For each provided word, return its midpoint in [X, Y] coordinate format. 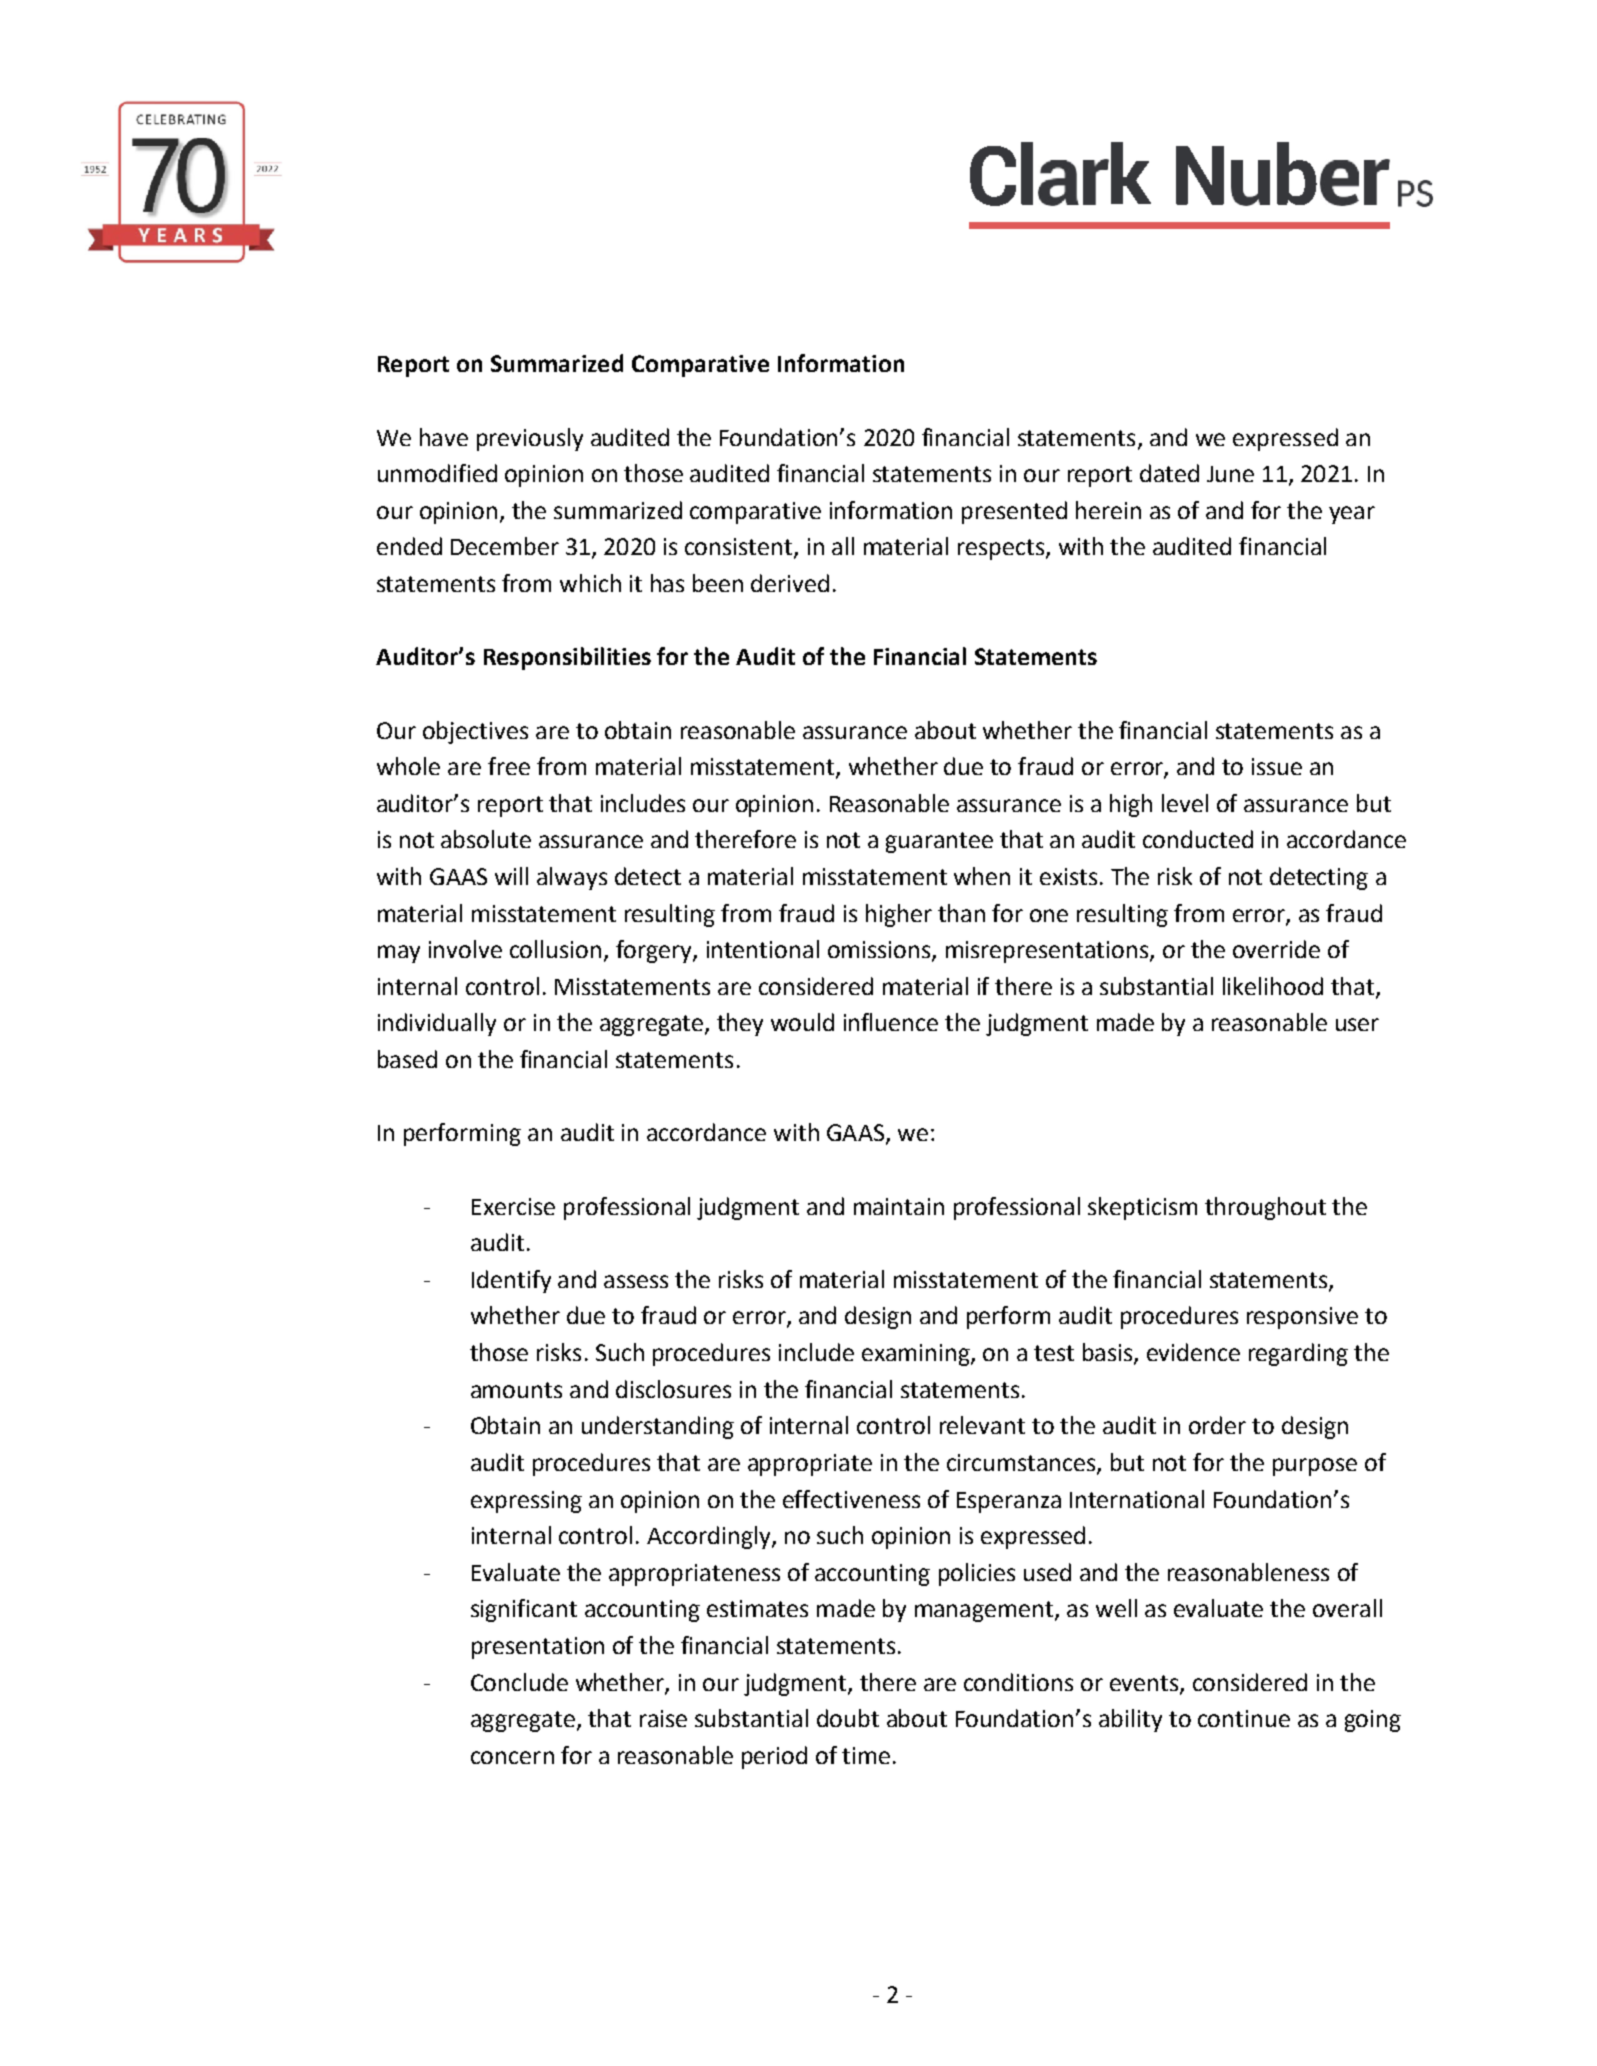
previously [530, 439]
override [1276, 949]
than [961, 913]
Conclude [519, 1682]
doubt [848, 1718]
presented [1014, 512]
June [1230, 474]
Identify [511, 1281]
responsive [1302, 1318]
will [511, 876]
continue [1244, 1718]
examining [917, 1355]
